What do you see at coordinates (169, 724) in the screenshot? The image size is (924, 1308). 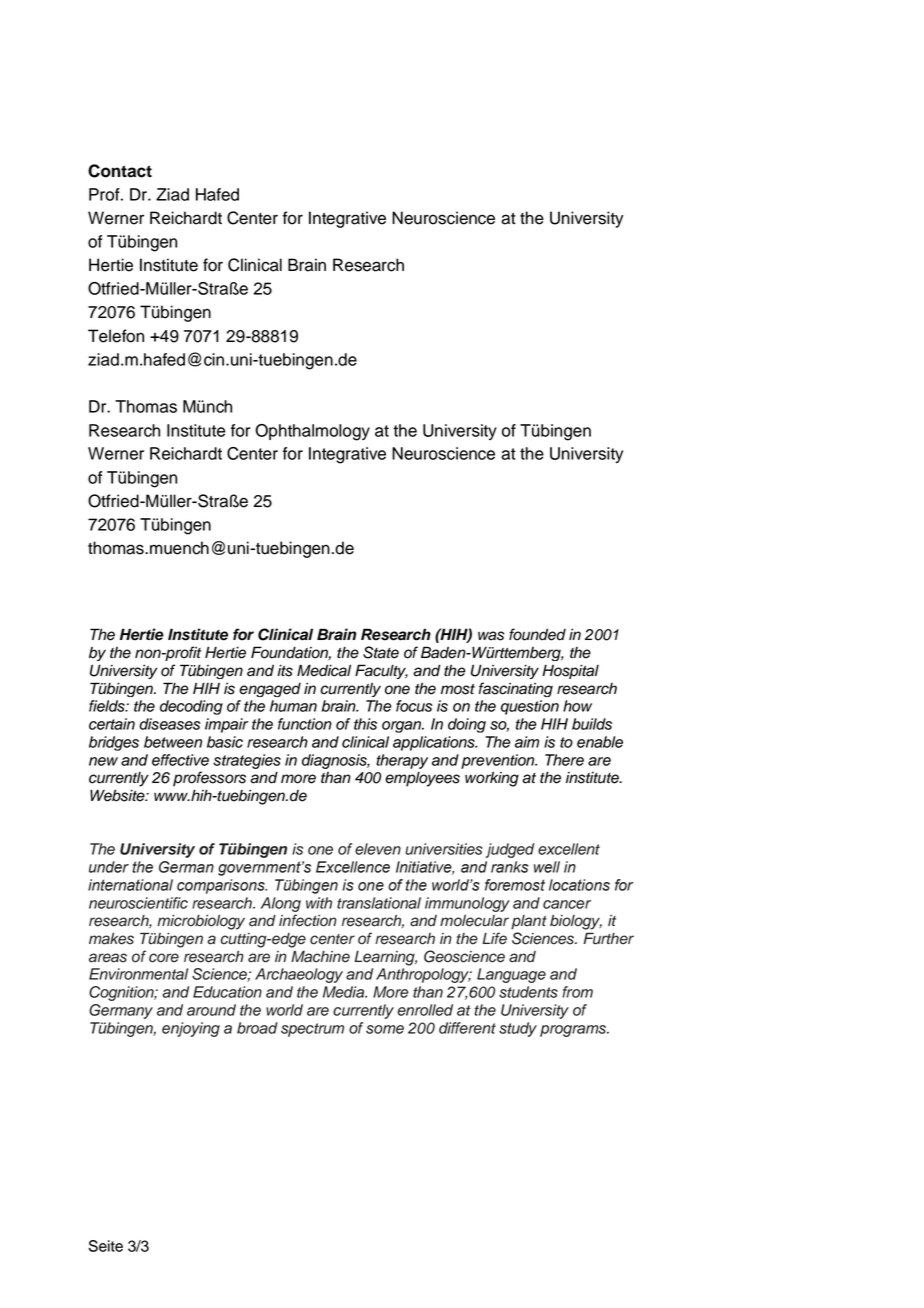 I see `diseases` at bounding box center [169, 724].
